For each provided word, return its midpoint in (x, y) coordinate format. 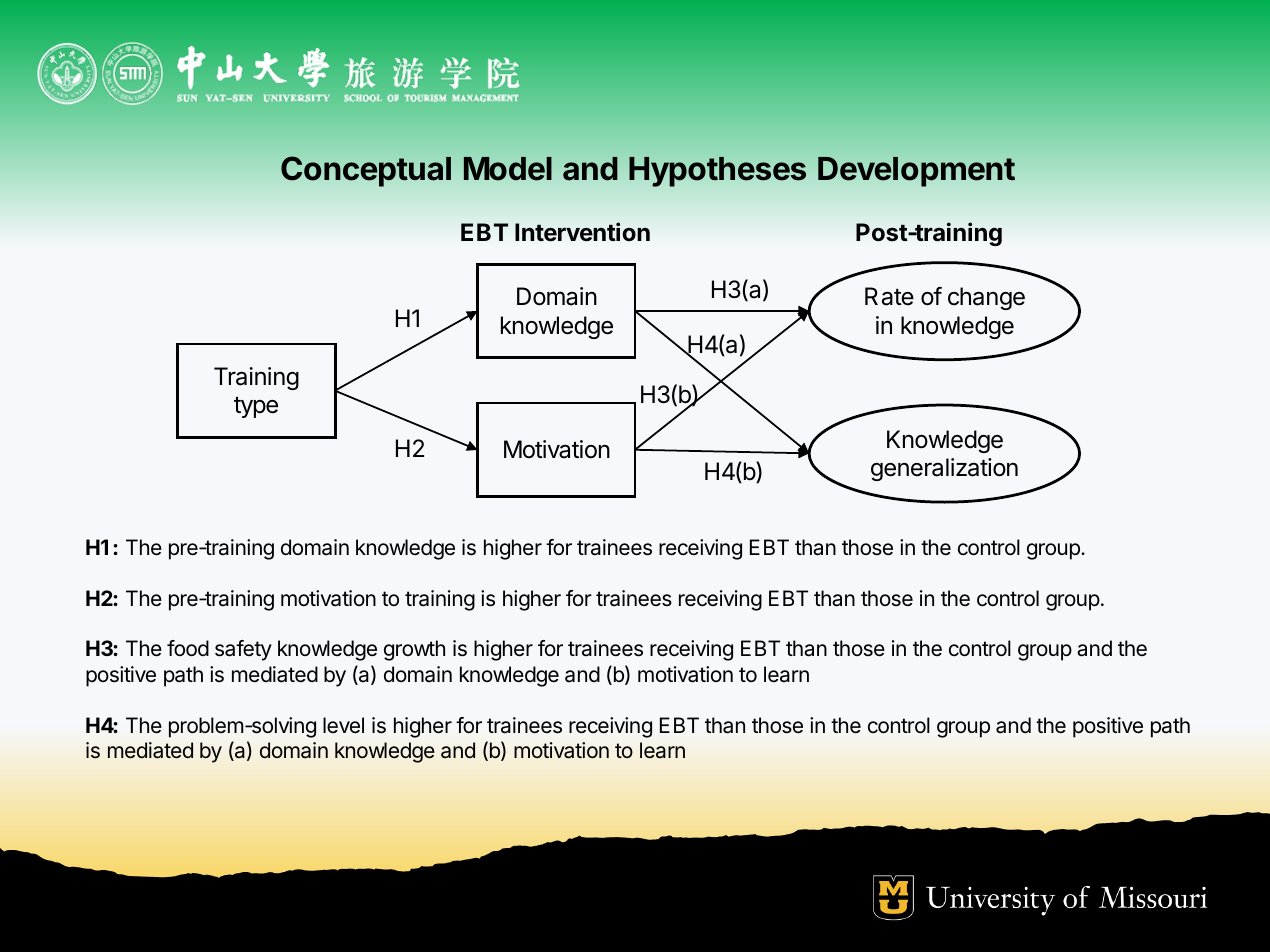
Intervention (582, 232)
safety (243, 650)
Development (916, 172)
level (343, 725)
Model (508, 169)
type (256, 407)
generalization (944, 469)
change (986, 298)
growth (414, 650)
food (188, 648)
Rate (889, 296)
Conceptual (366, 171)
